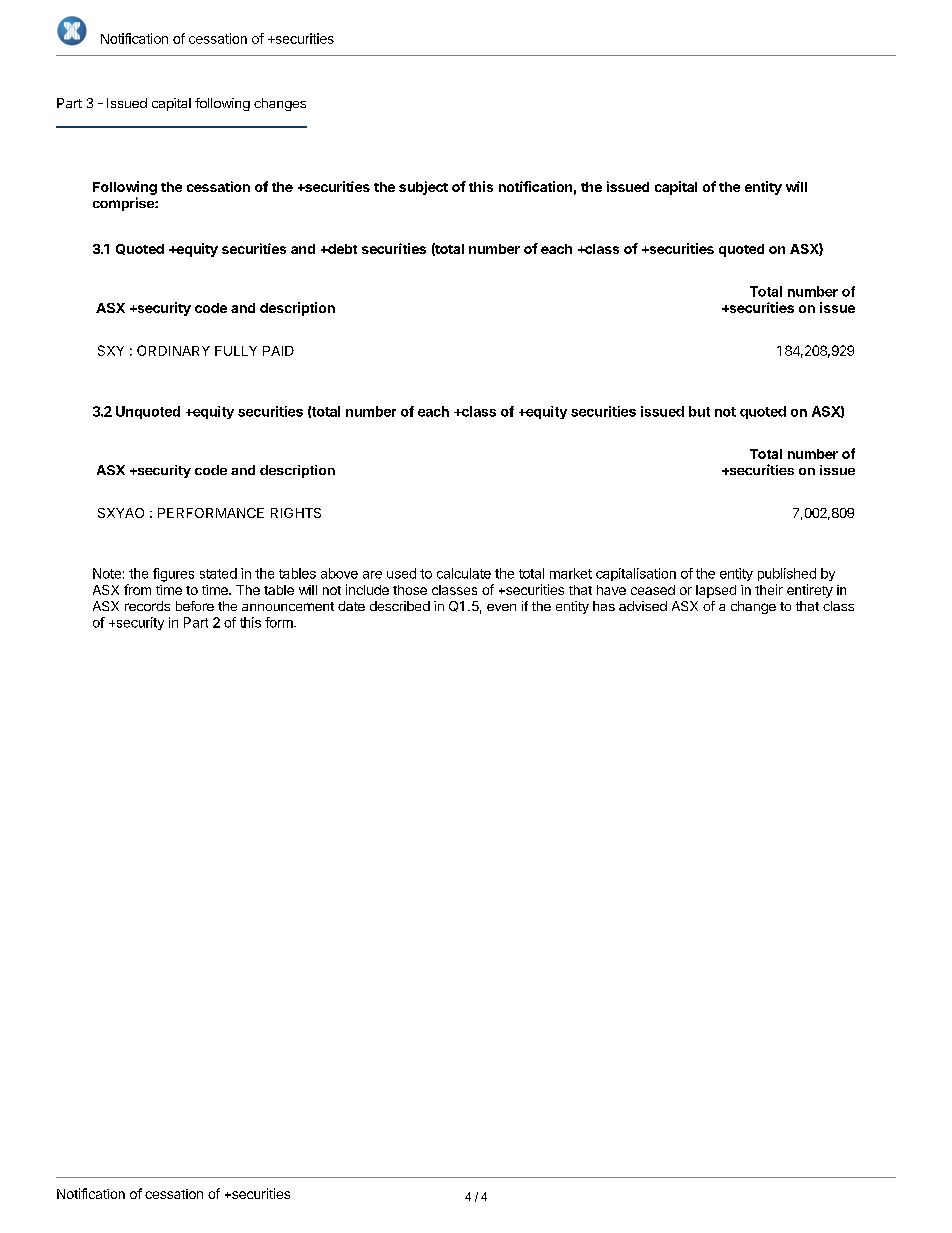  I want to click on debt, so click(341, 249).
